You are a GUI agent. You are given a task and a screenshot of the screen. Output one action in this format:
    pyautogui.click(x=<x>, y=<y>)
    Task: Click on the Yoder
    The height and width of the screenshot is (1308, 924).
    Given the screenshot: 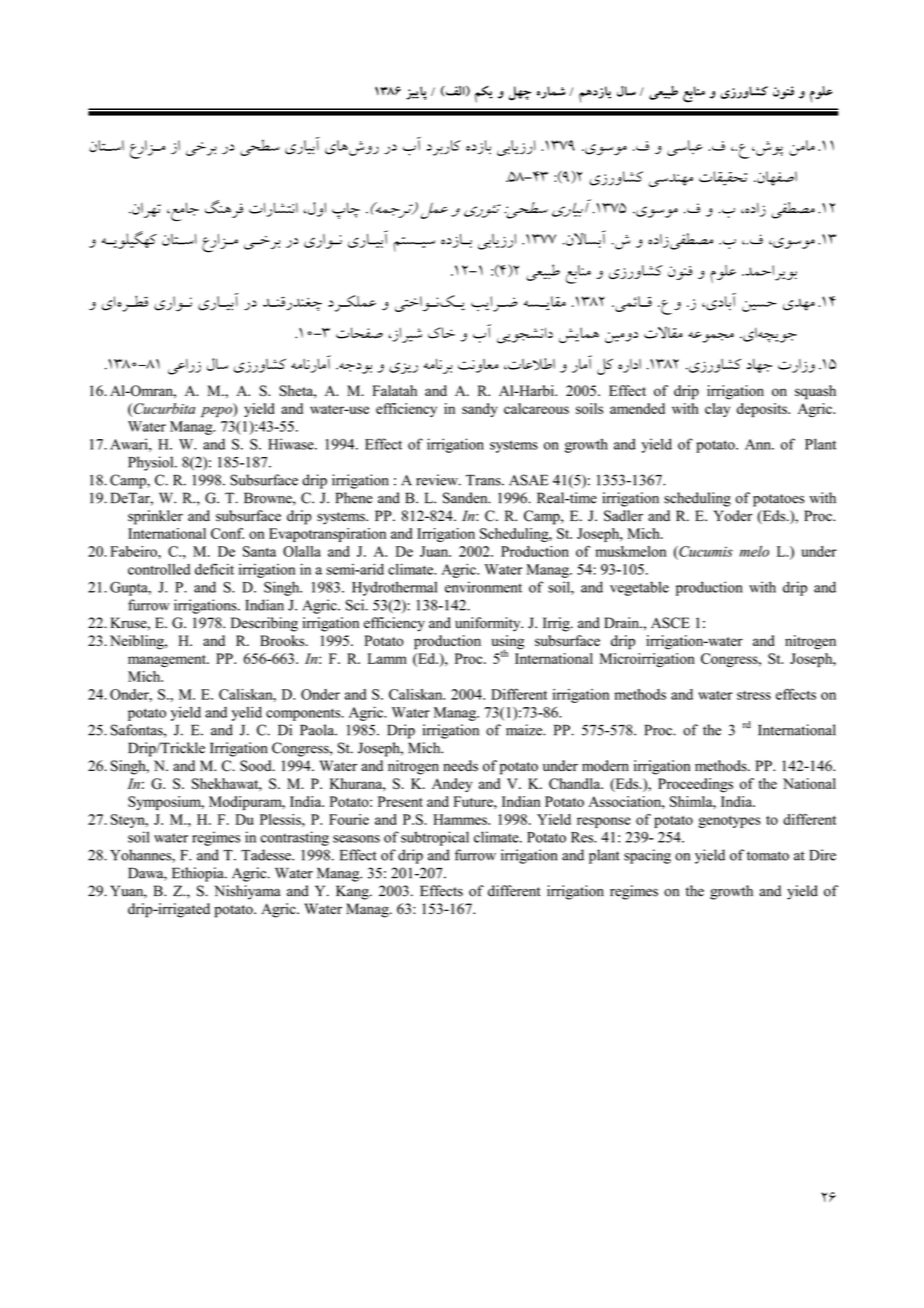 What is the action you would take?
    pyautogui.click(x=733, y=516)
